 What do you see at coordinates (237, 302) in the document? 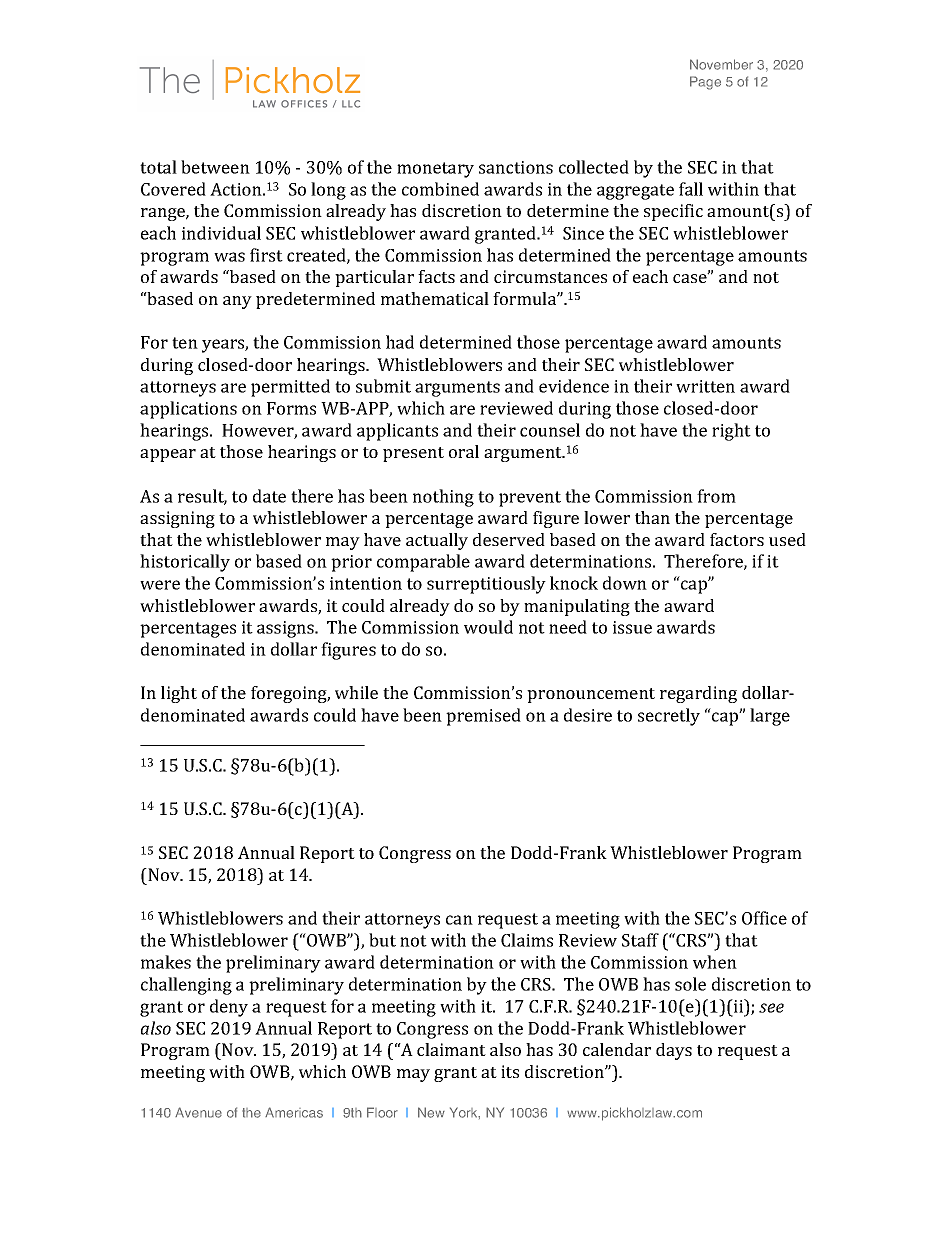
I see `any` at bounding box center [237, 302].
